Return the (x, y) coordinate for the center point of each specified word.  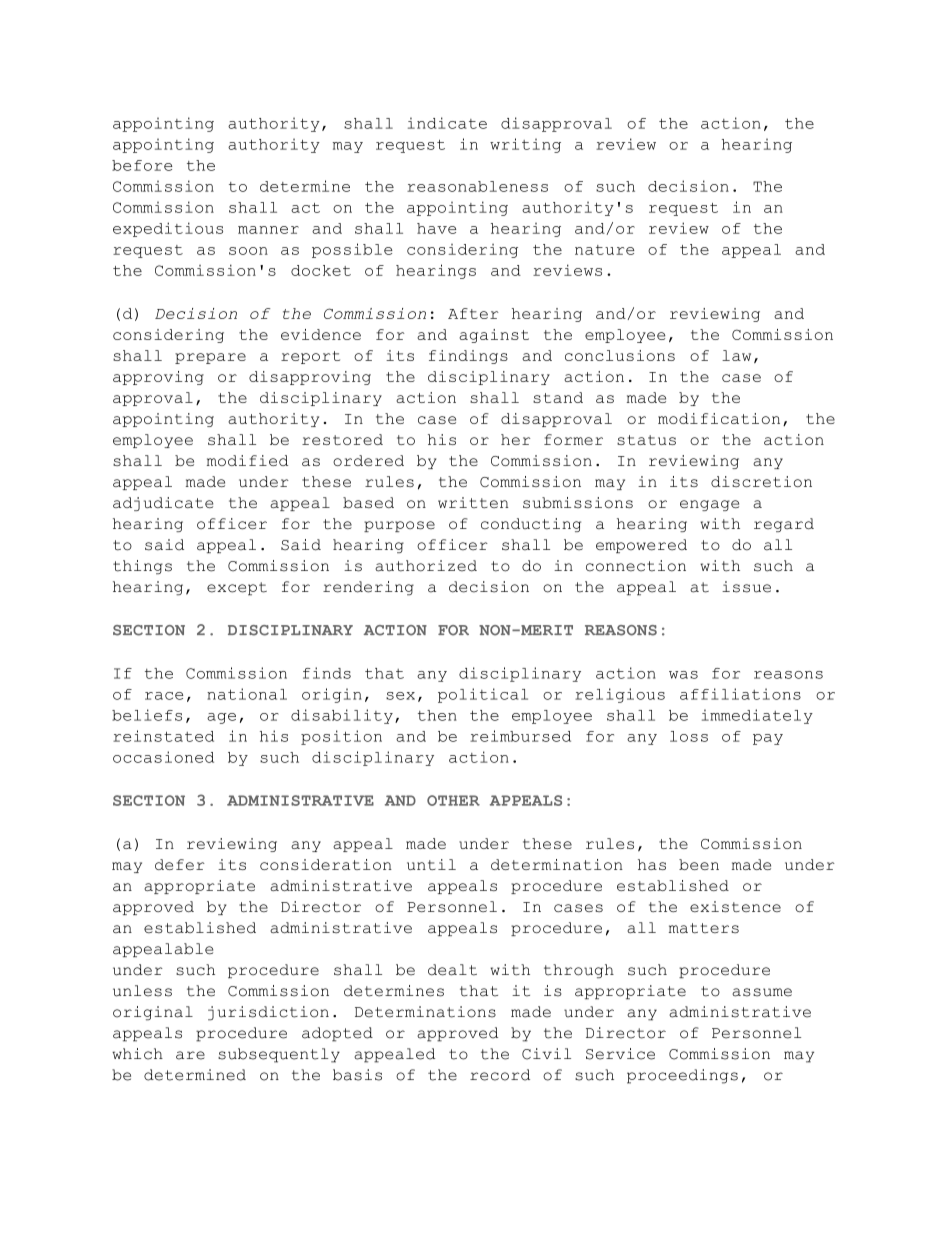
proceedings (682, 1076)
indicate (447, 123)
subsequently (279, 1055)
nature (605, 250)
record (500, 1075)
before (142, 165)
